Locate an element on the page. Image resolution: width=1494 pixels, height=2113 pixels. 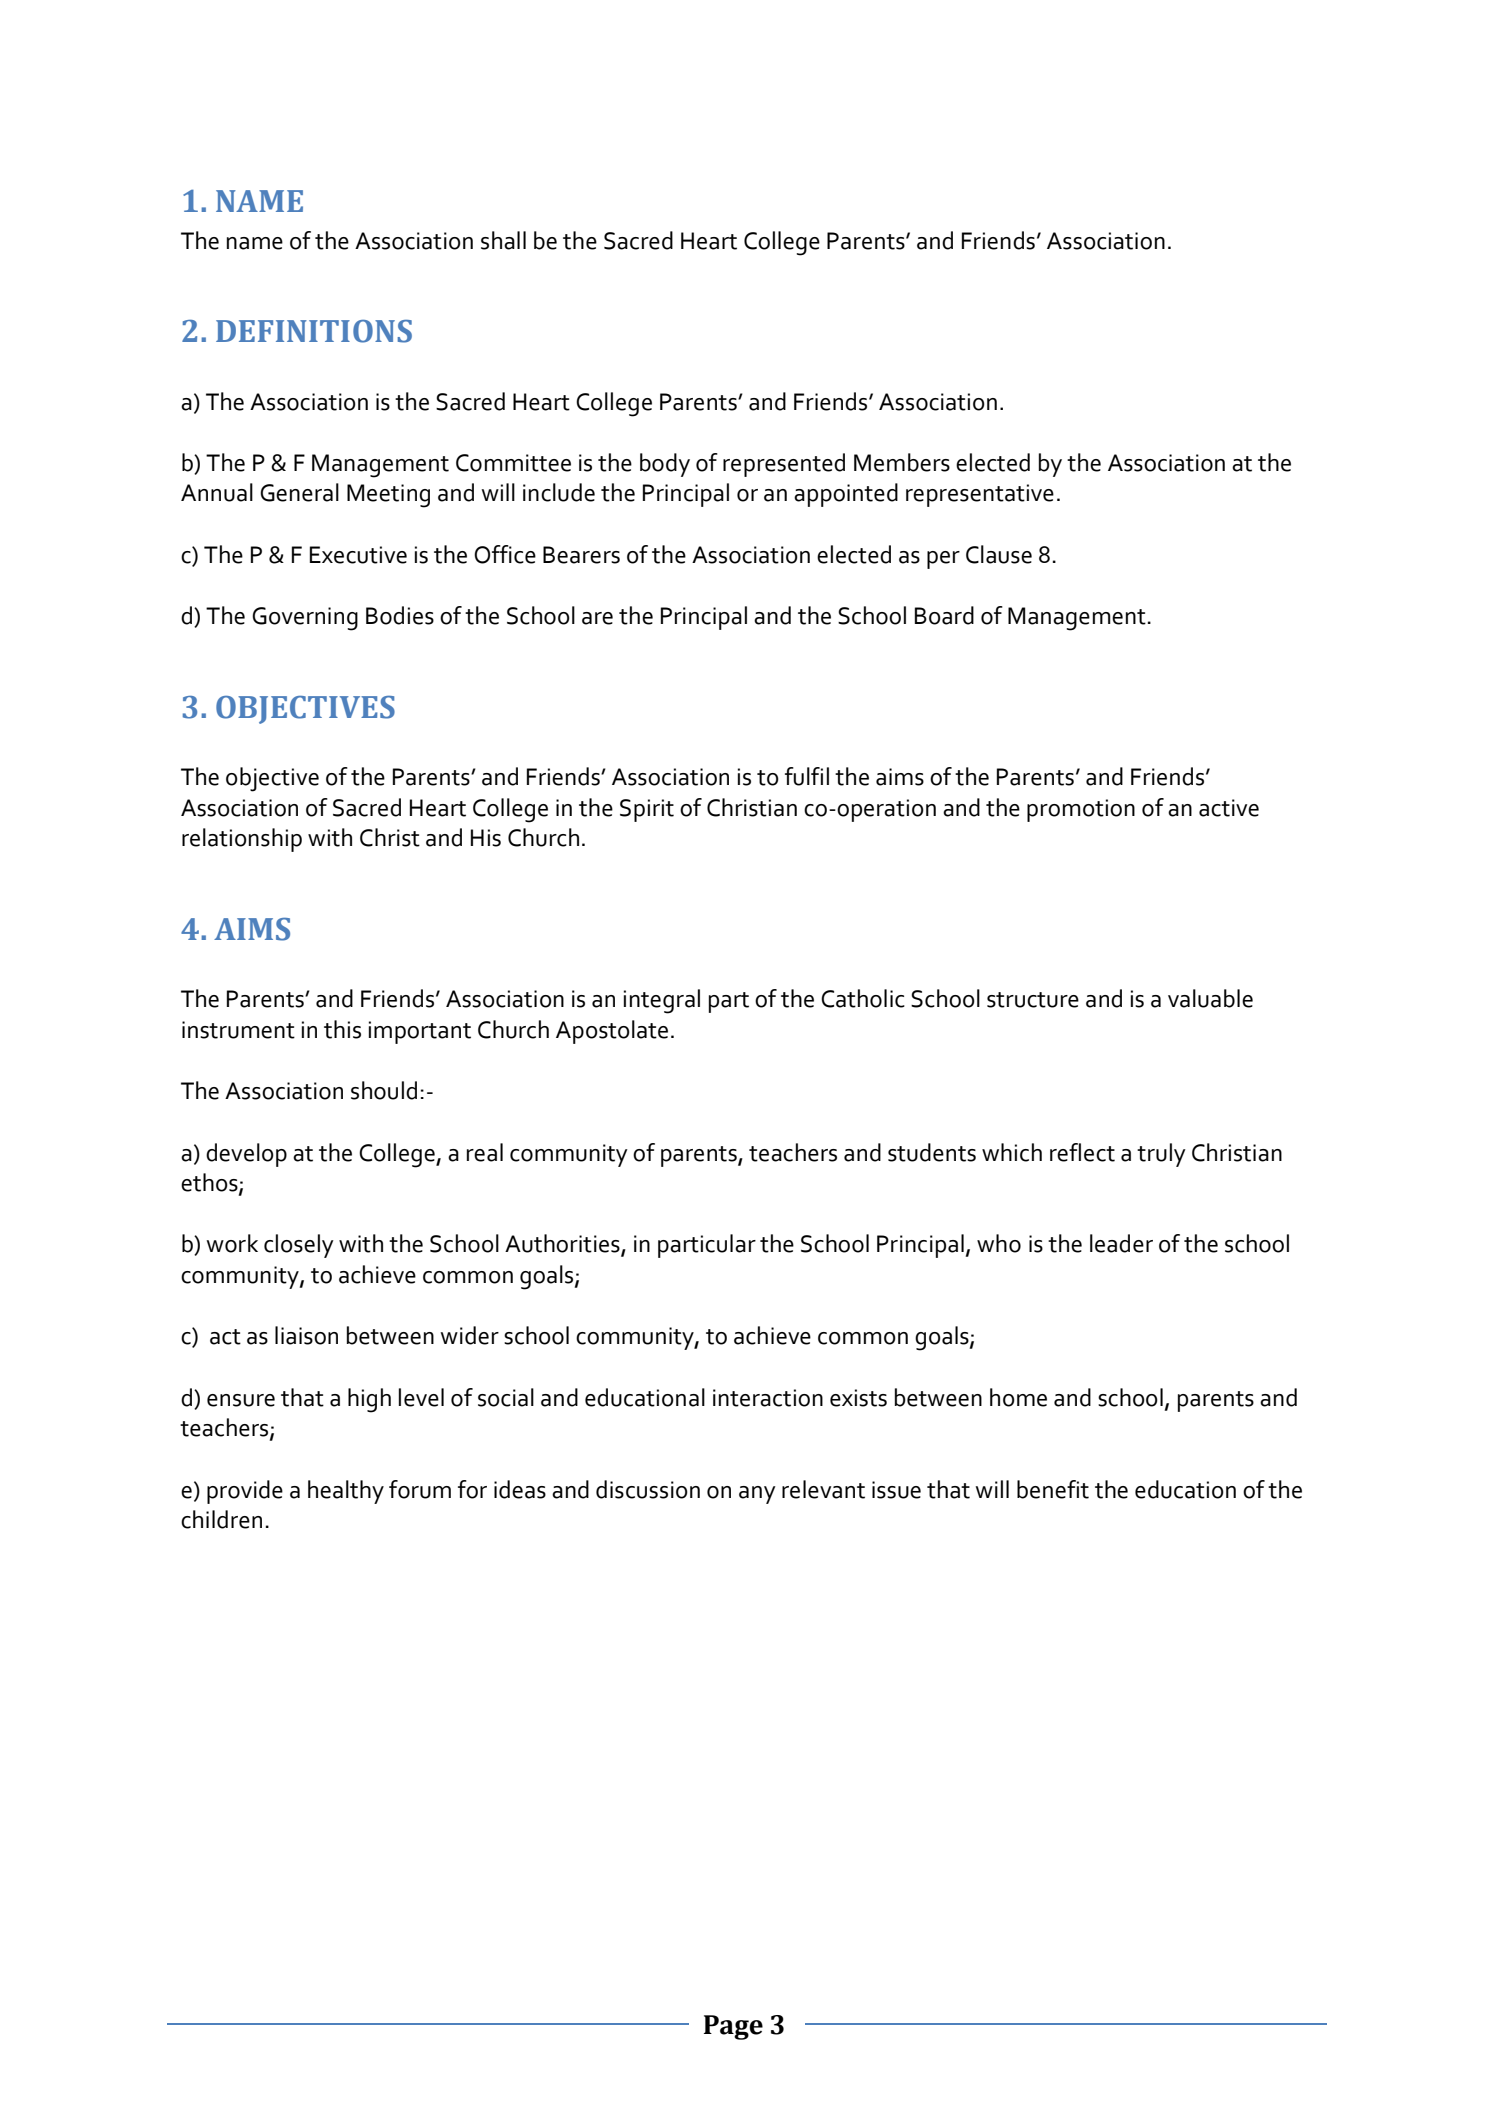
Apostolate is located at coordinates (612, 1032).
